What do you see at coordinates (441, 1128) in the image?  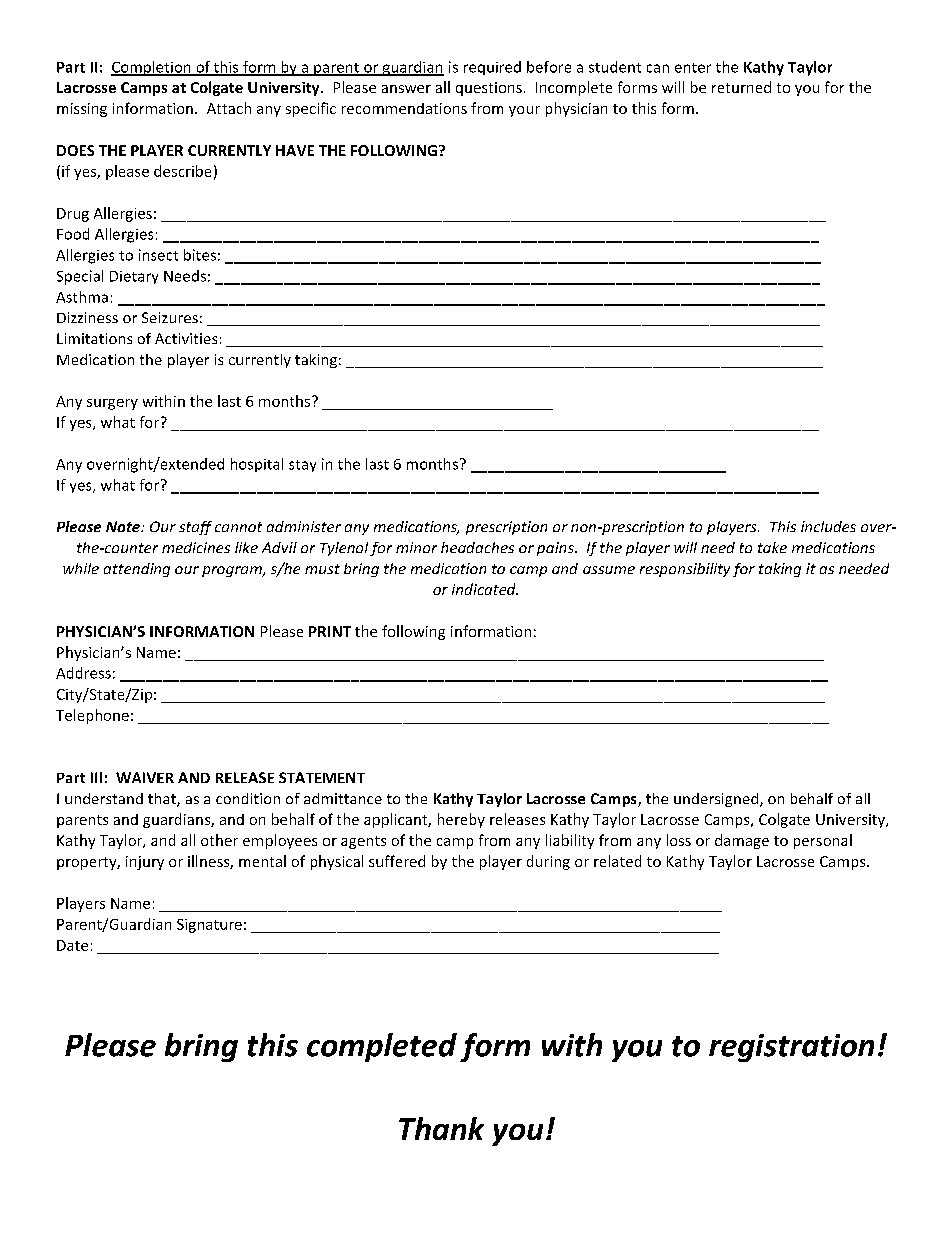 I see `Thank` at bounding box center [441, 1128].
